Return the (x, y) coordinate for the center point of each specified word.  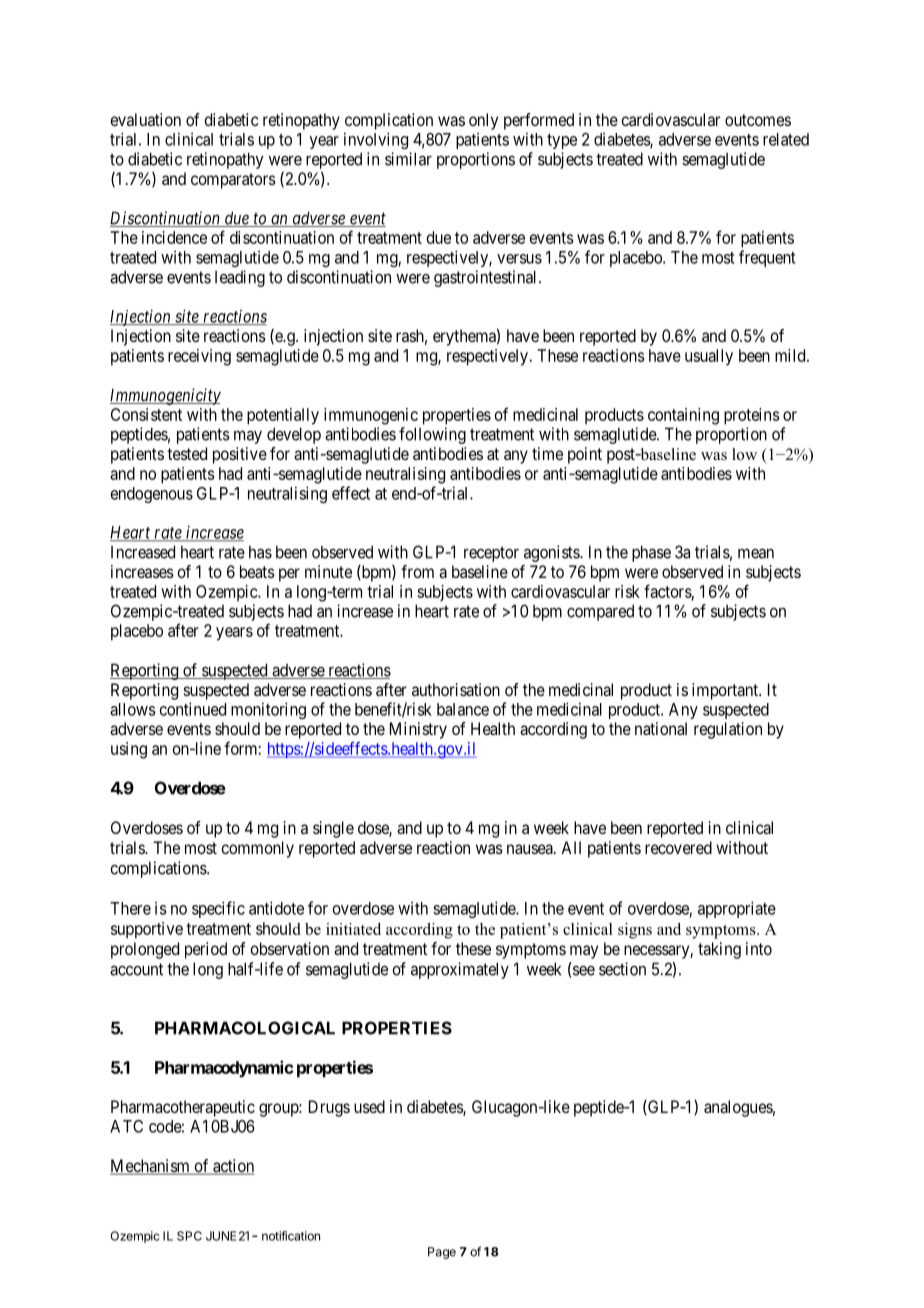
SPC (189, 1236)
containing (683, 416)
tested (187, 453)
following (432, 435)
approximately (460, 970)
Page (442, 1253)
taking (719, 950)
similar (408, 159)
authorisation (456, 689)
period (206, 950)
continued (193, 709)
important (726, 691)
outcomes (758, 120)
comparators (233, 181)
